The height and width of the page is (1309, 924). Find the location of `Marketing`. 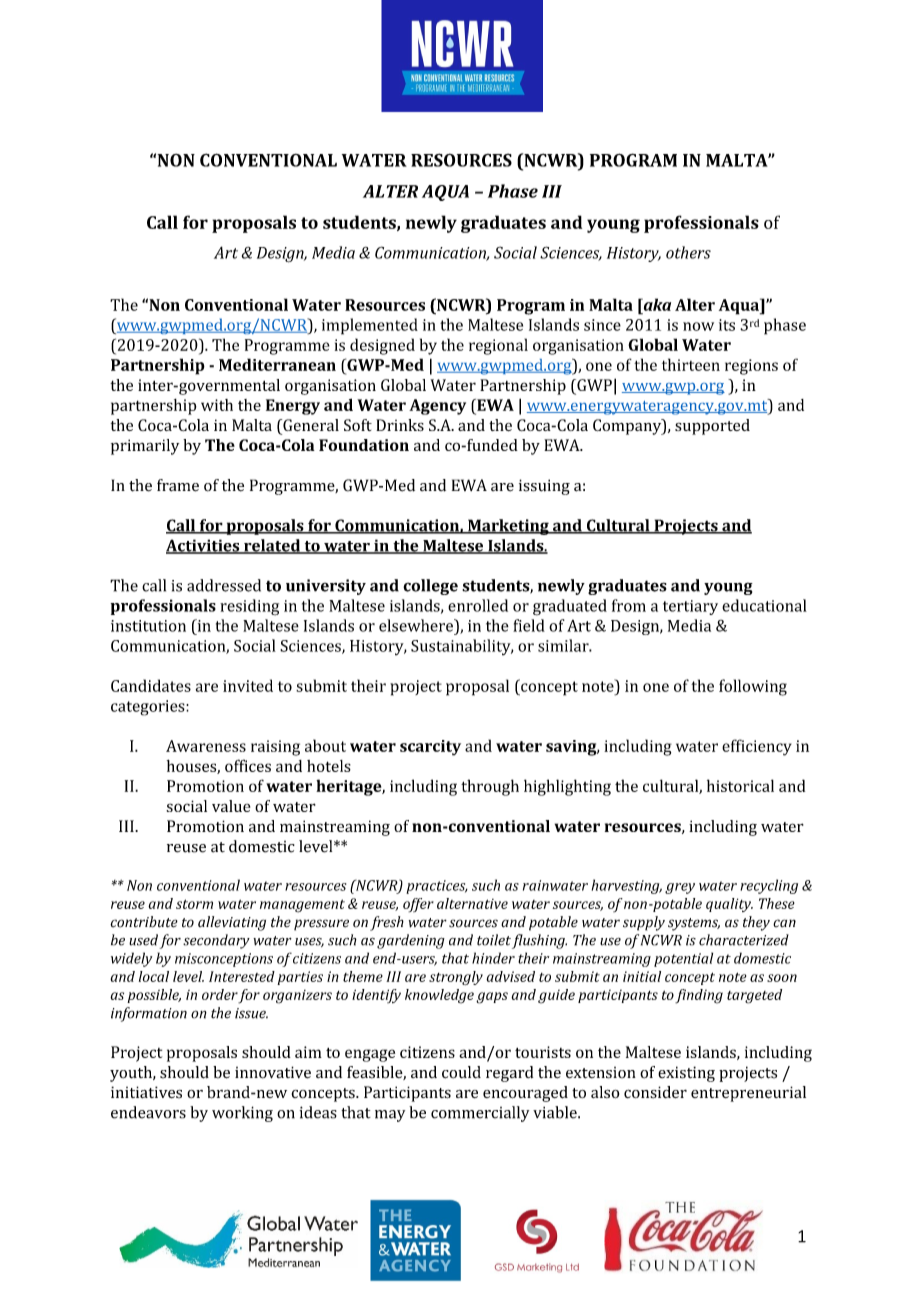

Marketing is located at coordinates (508, 527).
